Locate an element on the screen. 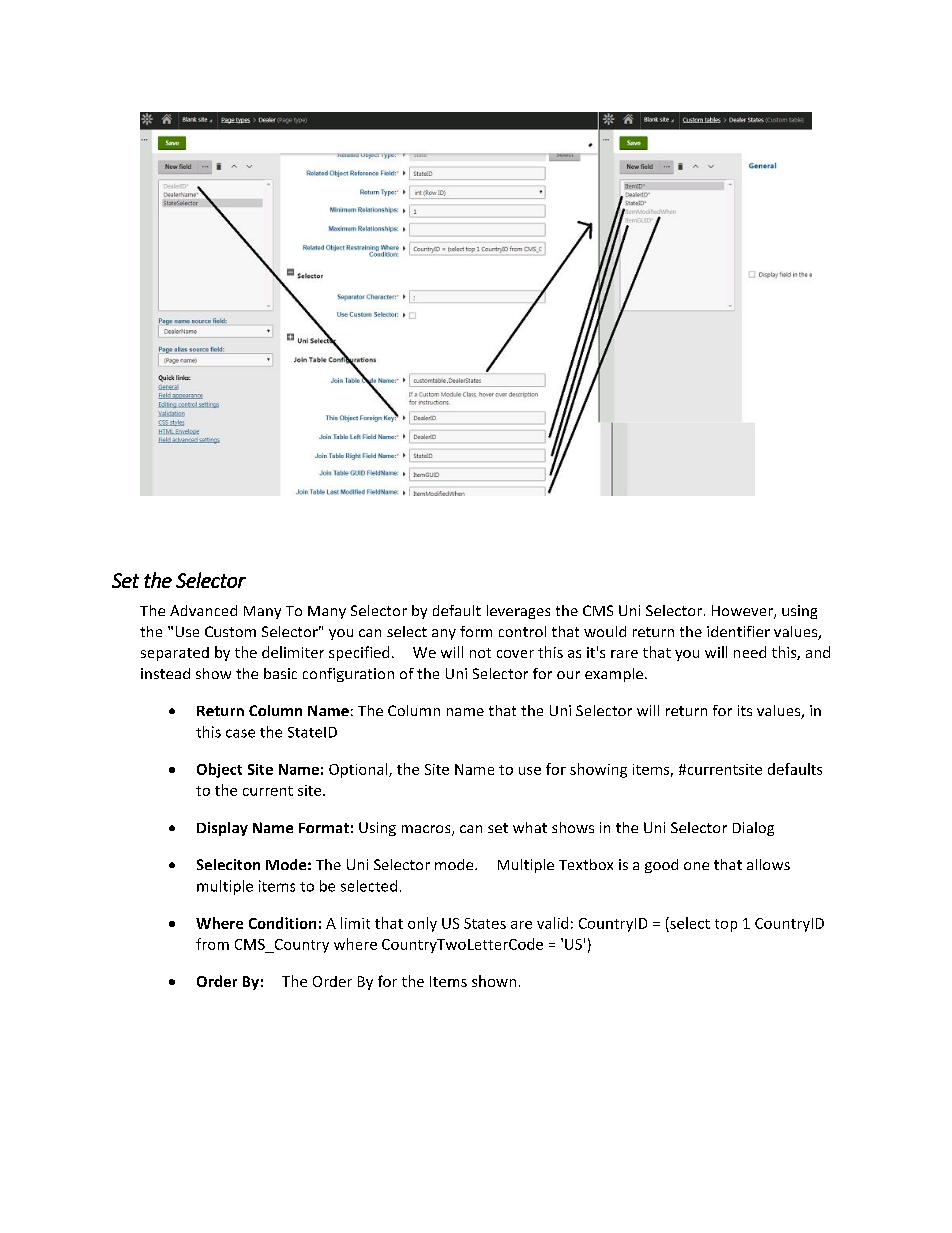  Dialog is located at coordinates (753, 829).
